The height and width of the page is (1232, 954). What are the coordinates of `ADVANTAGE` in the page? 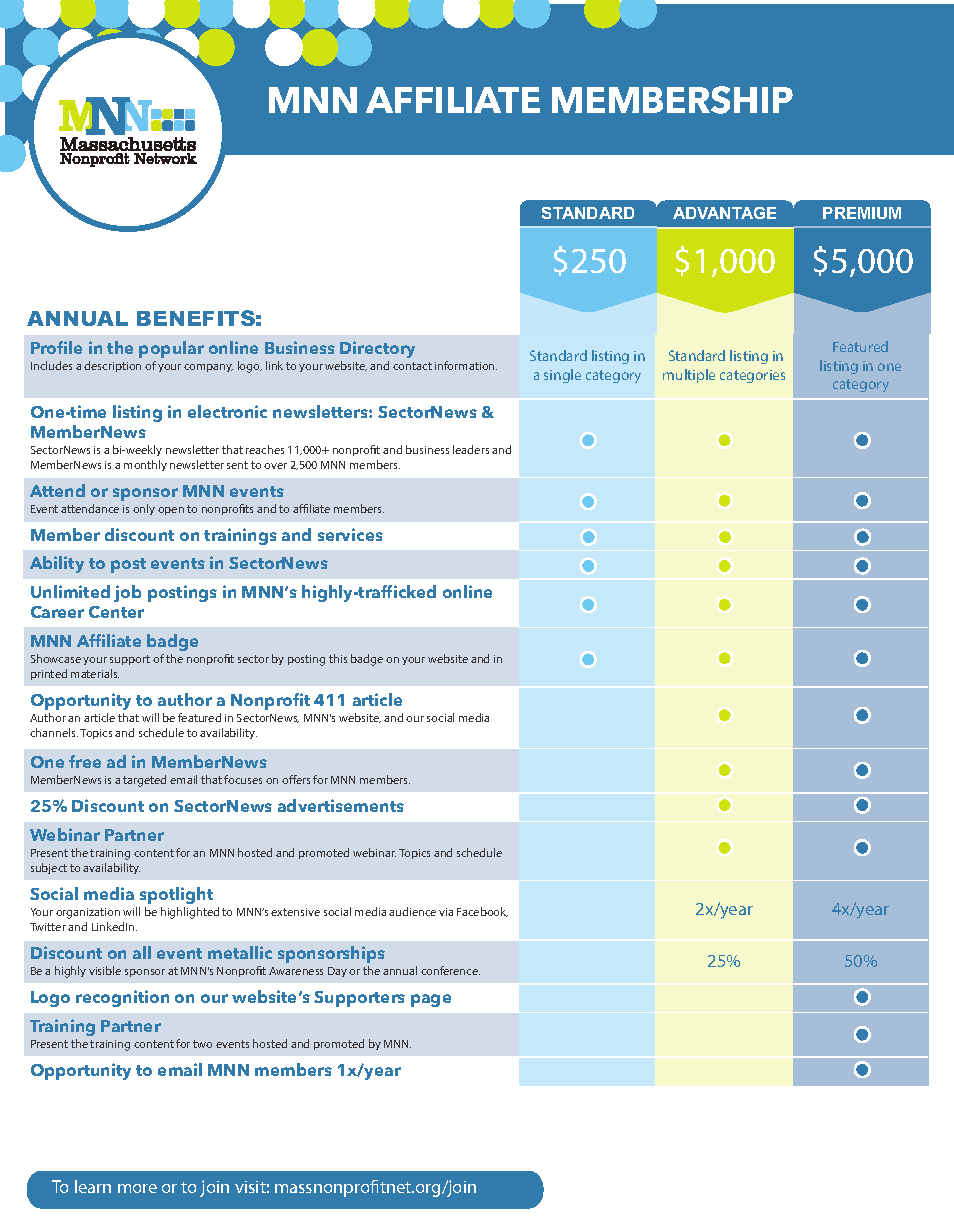 It's located at (724, 213).
